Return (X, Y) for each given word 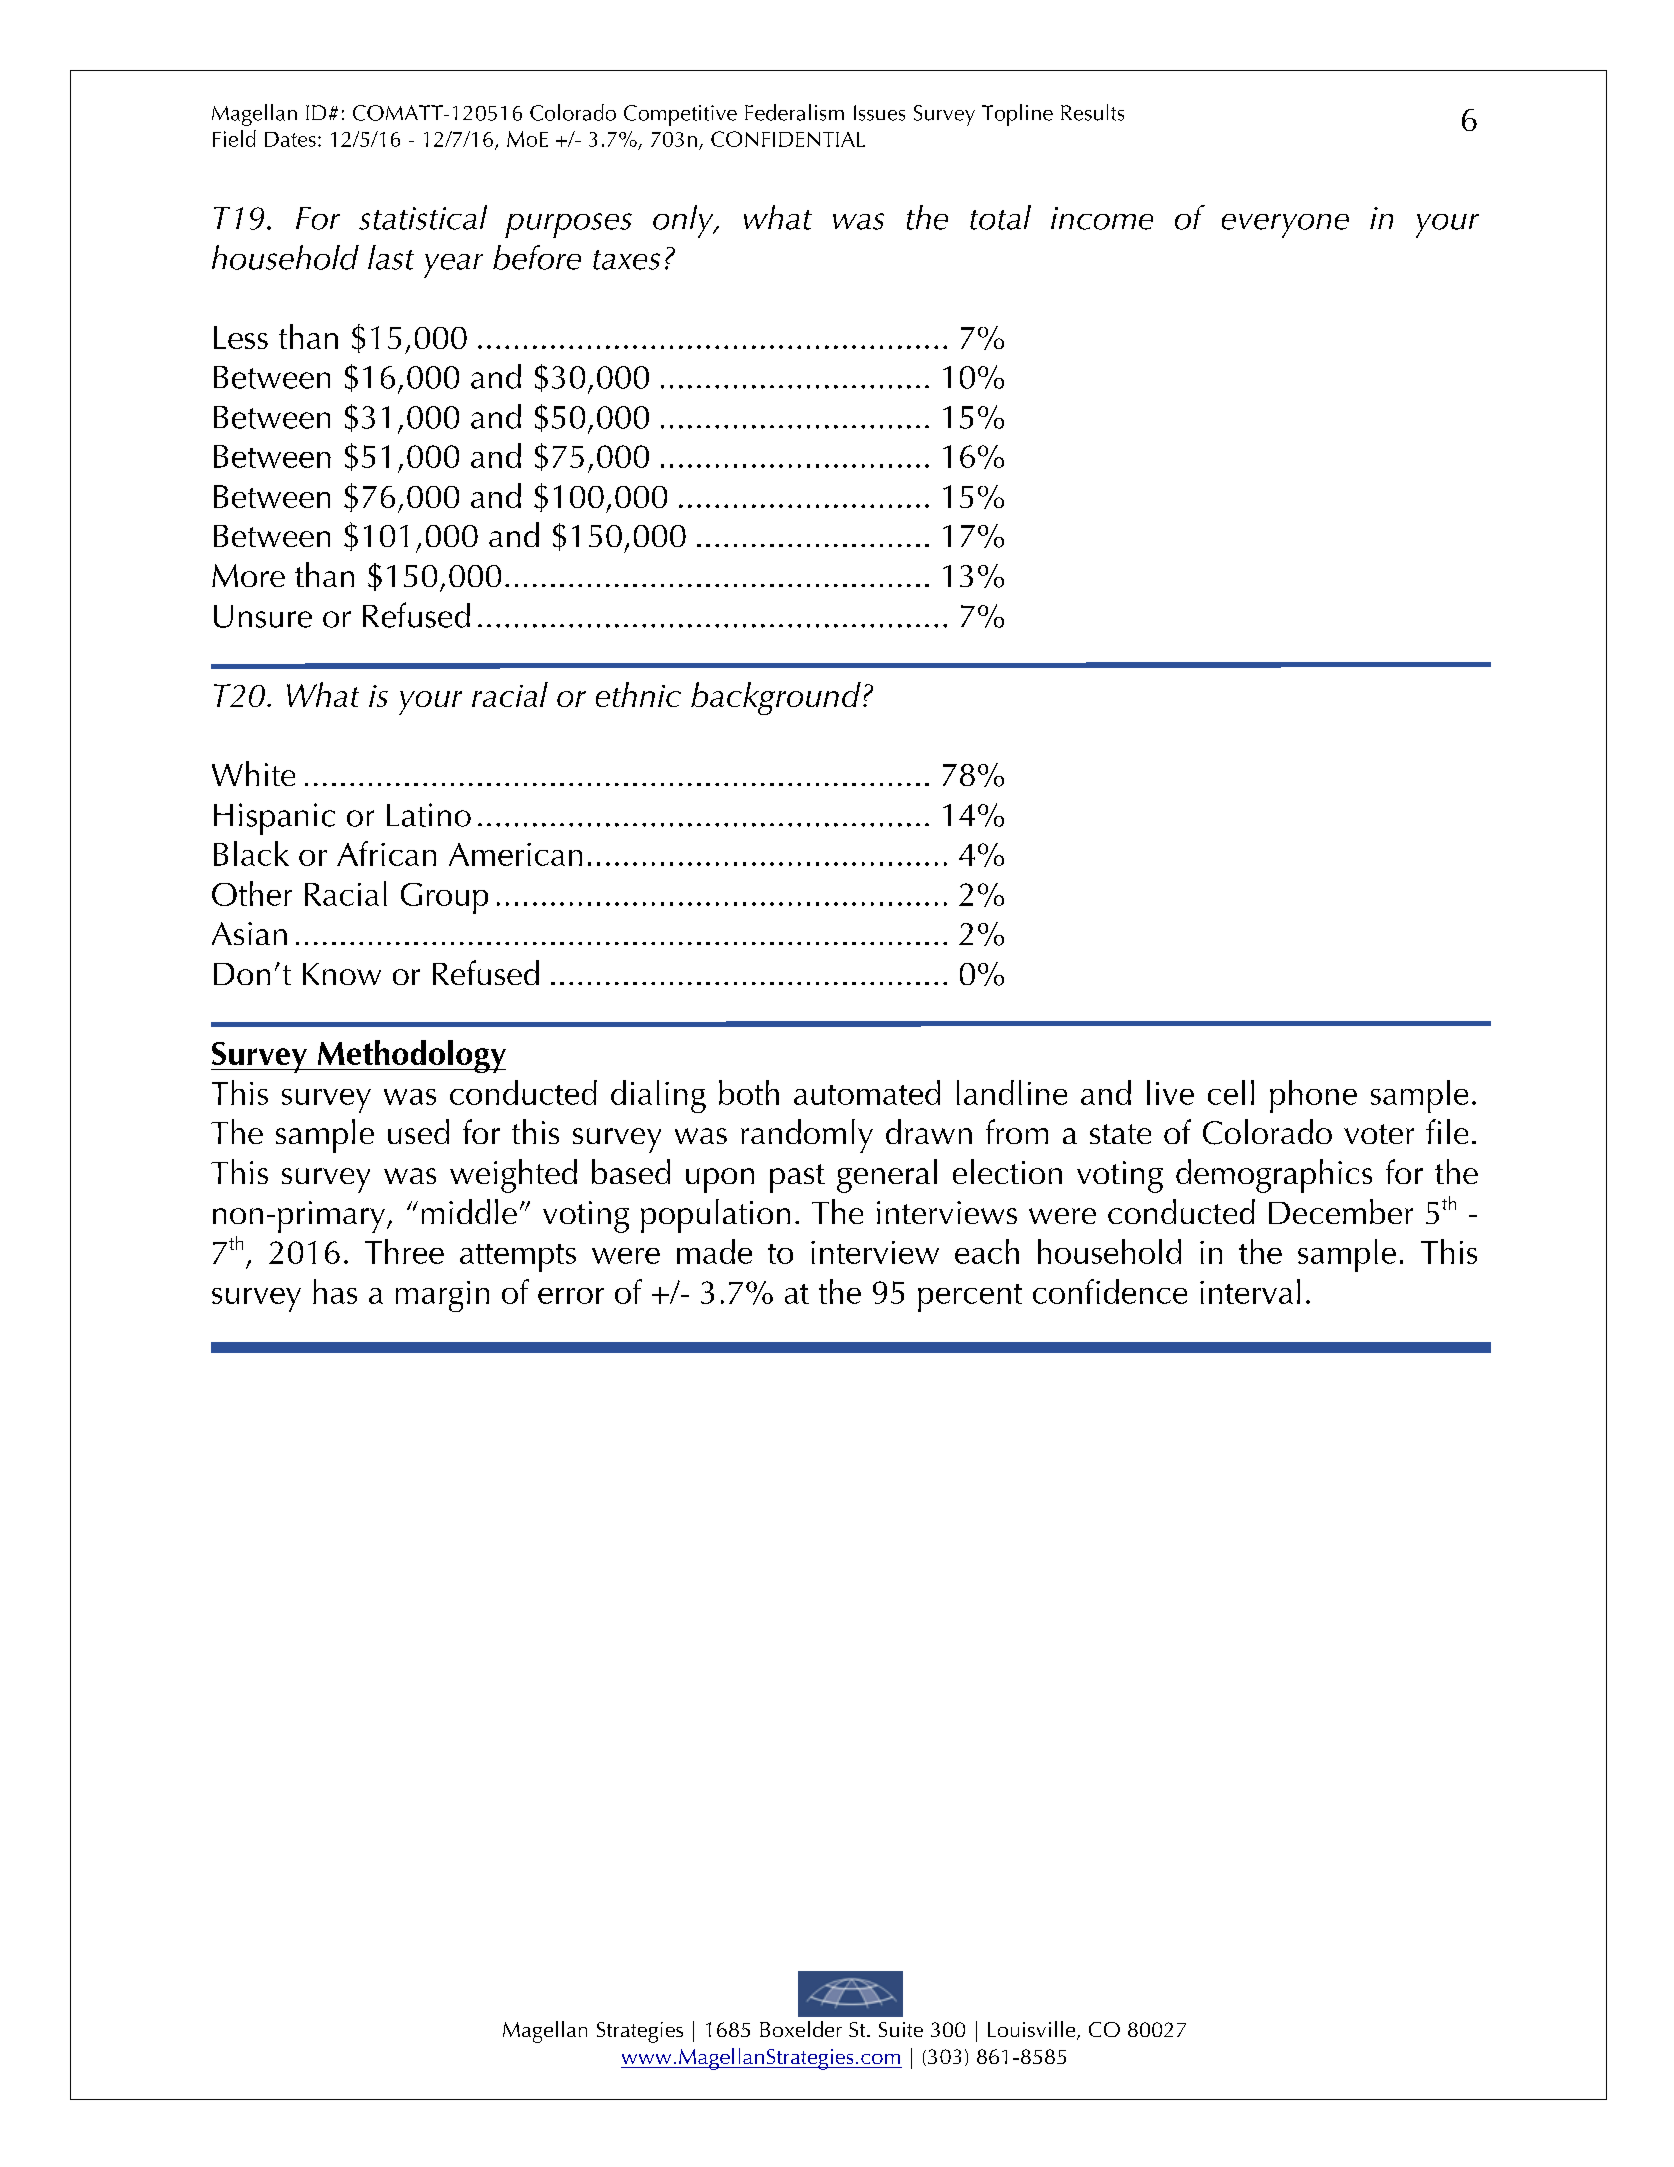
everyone (1285, 226)
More (248, 575)
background (776, 698)
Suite (901, 2029)
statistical (423, 217)
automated (867, 1092)
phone (1313, 1096)
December (1341, 1211)
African (386, 853)
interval (1250, 1291)
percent (970, 1298)
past (797, 1178)
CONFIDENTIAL (788, 139)
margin (442, 1296)
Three (404, 1251)
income (1102, 218)
